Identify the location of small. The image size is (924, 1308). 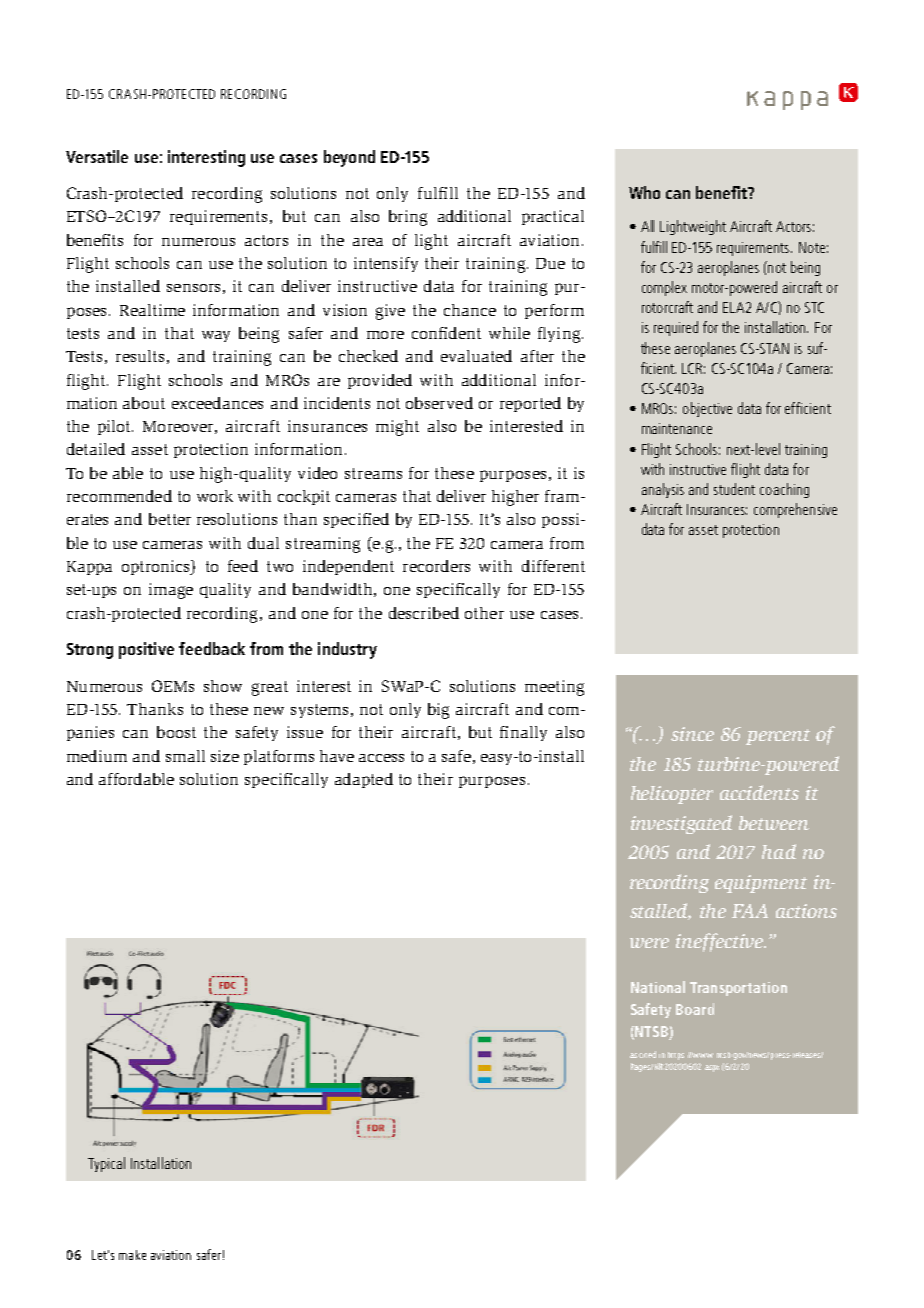
(185, 756).
